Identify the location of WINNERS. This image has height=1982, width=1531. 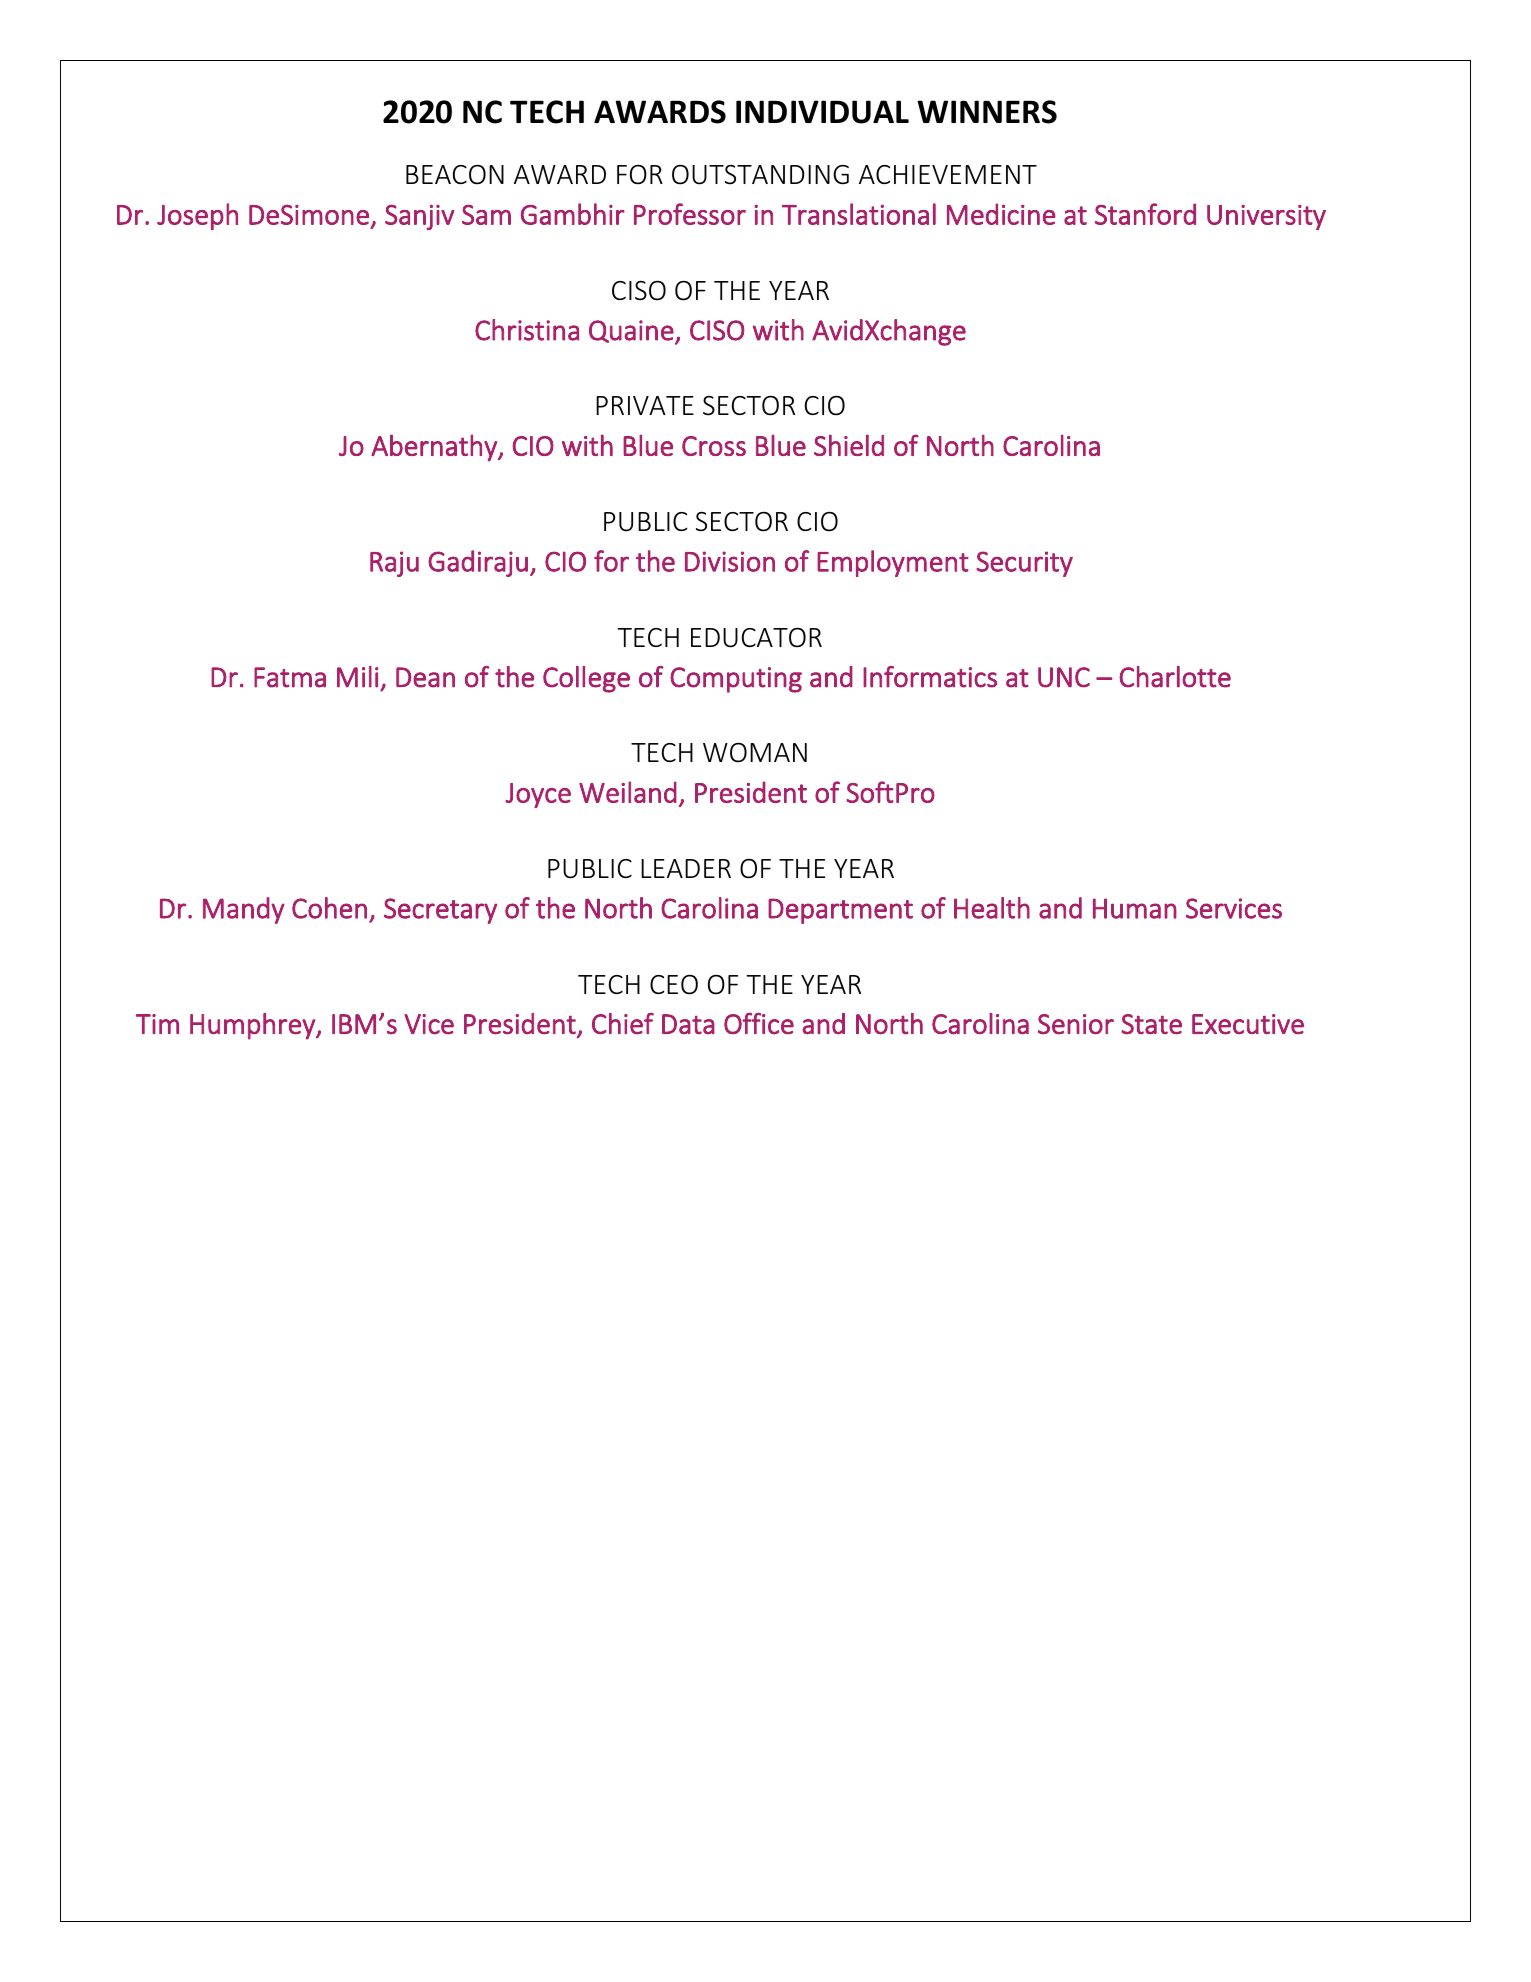
(987, 112).
